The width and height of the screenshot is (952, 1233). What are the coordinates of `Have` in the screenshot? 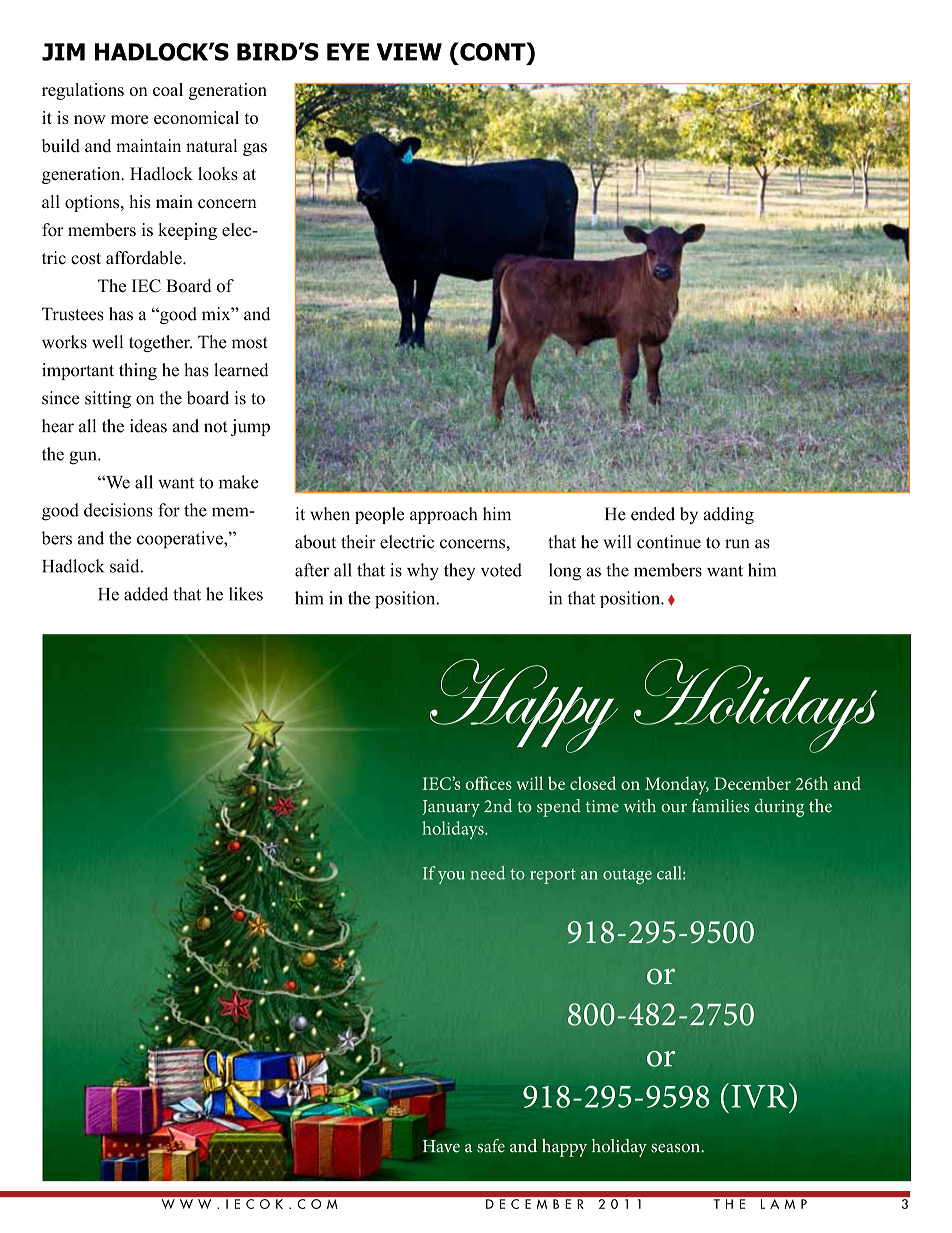 It's located at (441, 1146).
